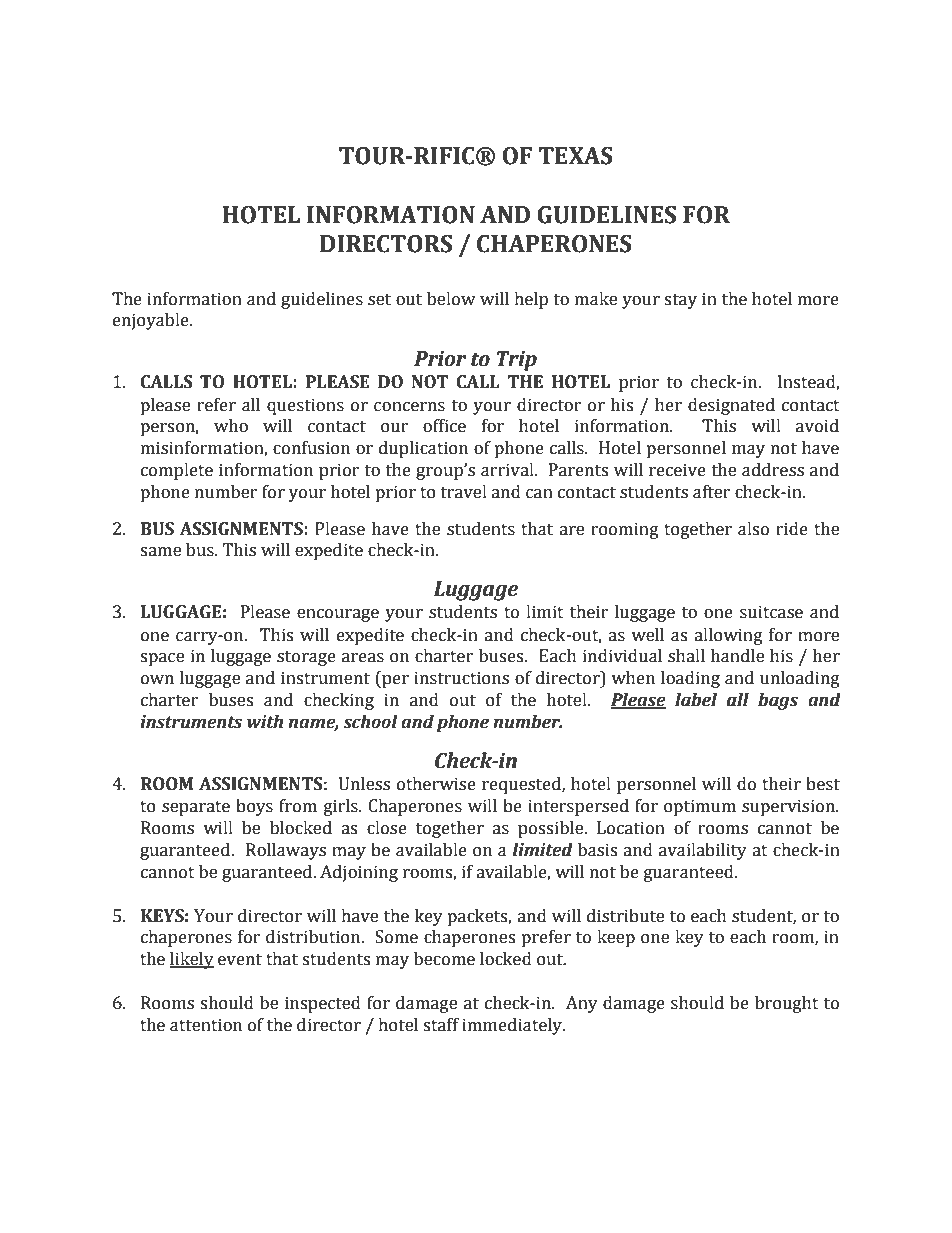 This screenshot has width=952, height=1233. I want to click on stay, so click(680, 301).
